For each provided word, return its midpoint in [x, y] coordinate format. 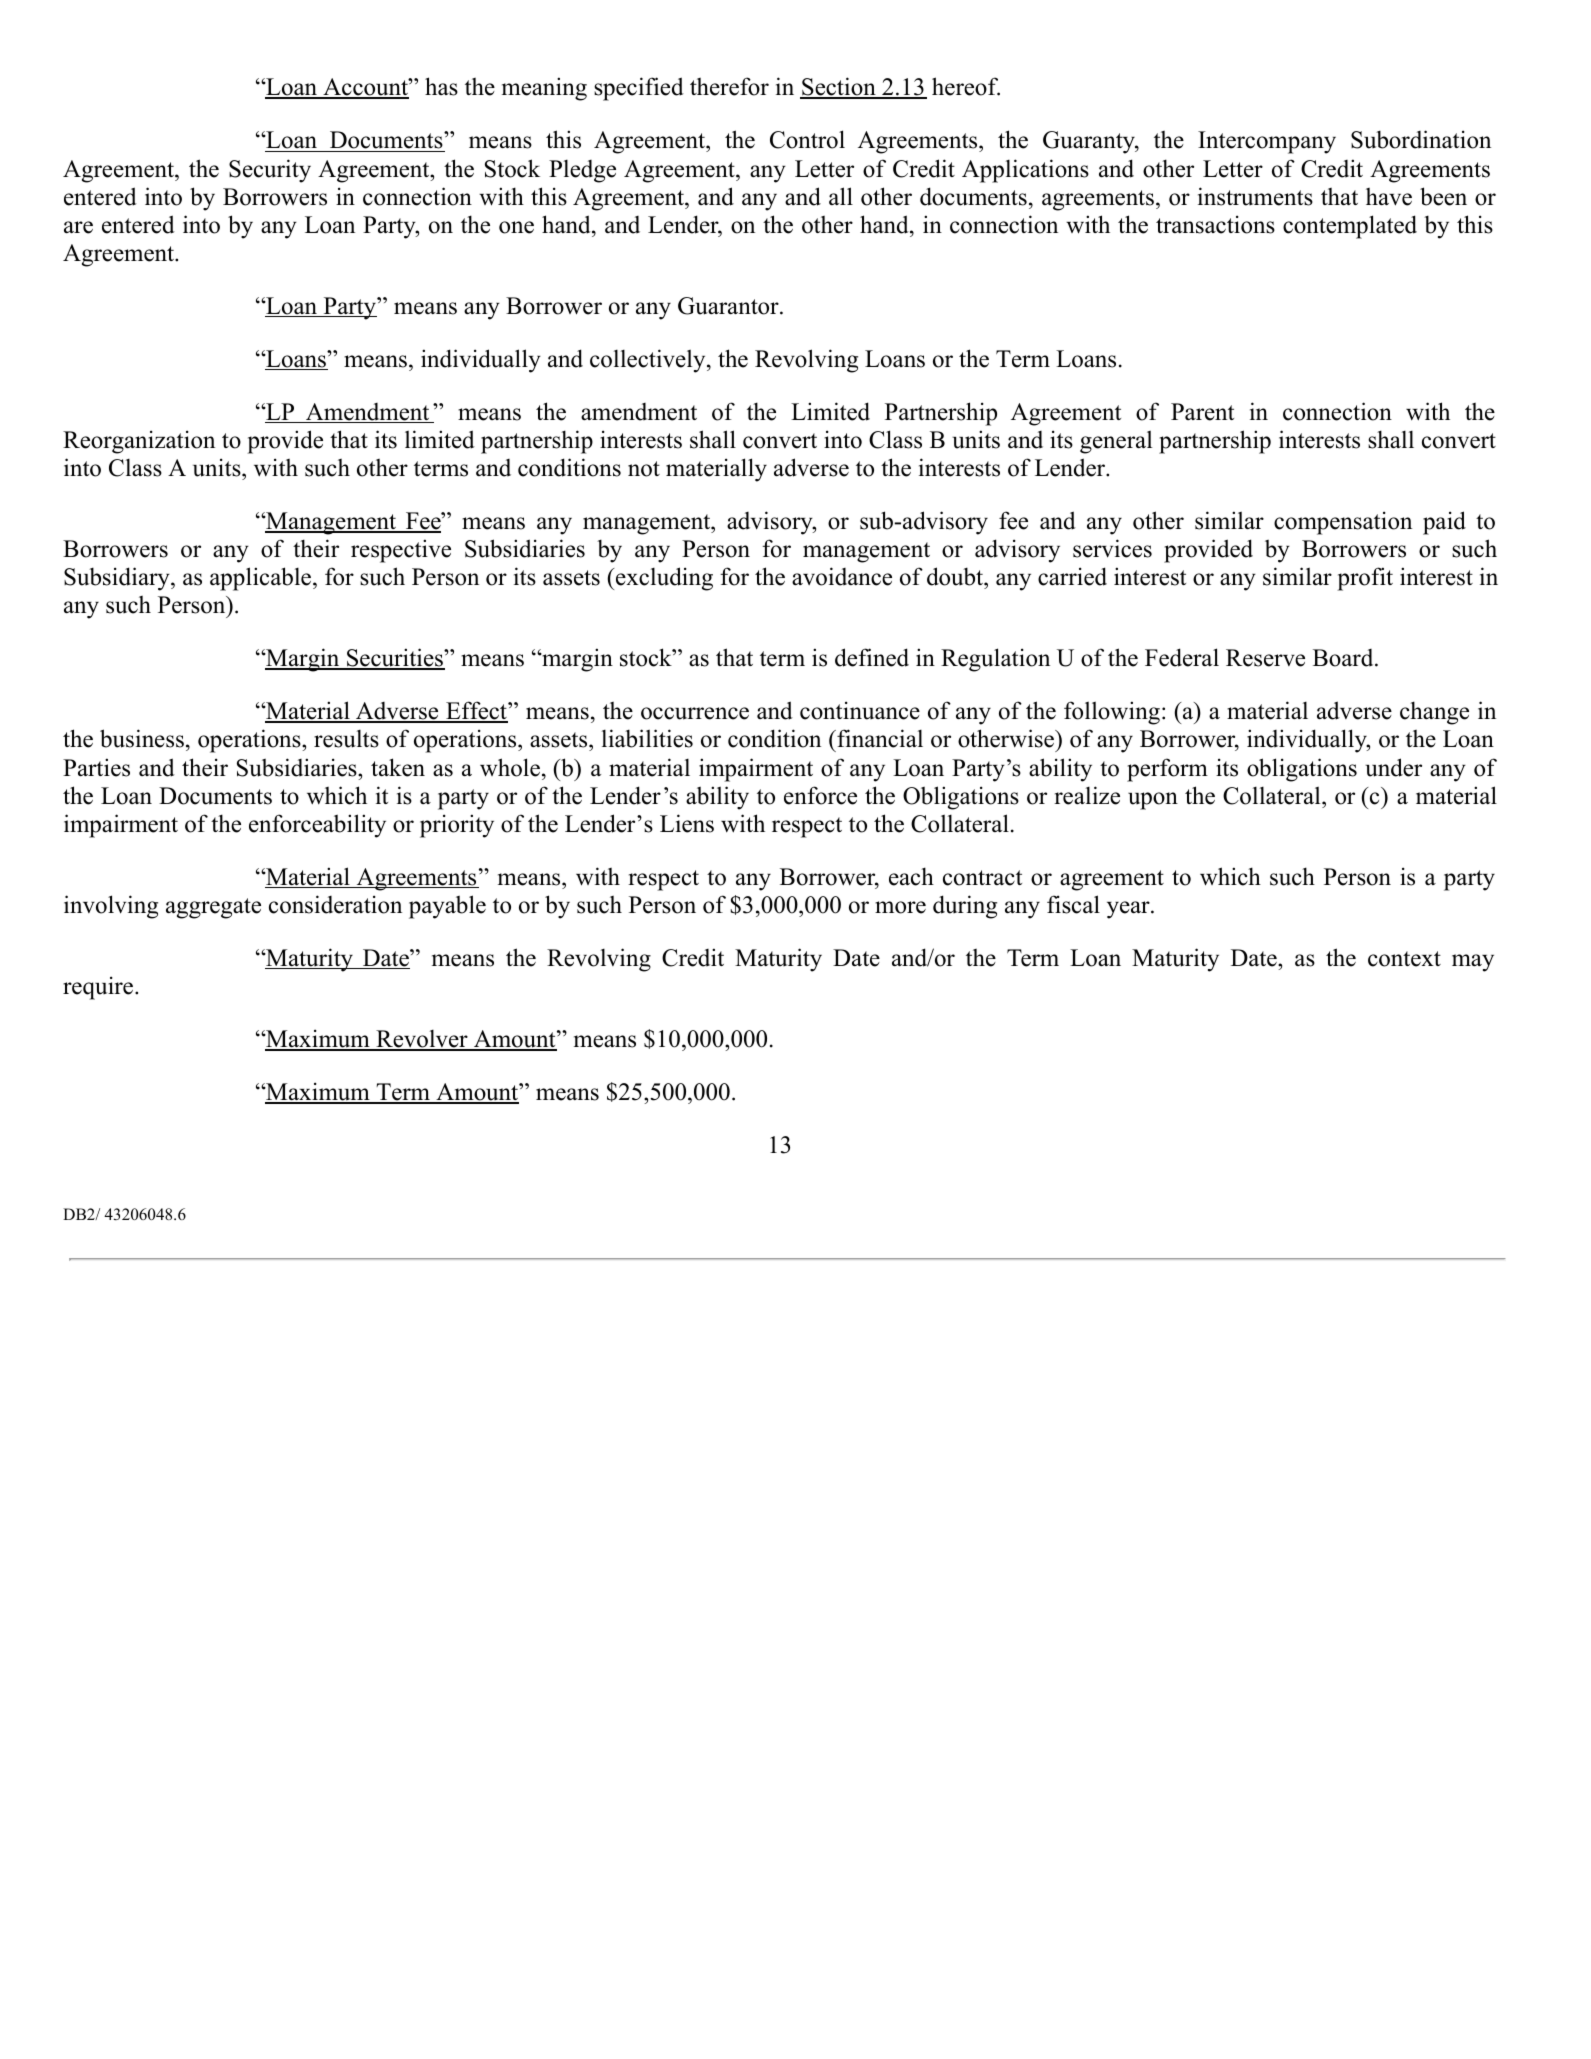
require [99, 988]
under [1393, 767]
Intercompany [1267, 142]
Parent [1202, 412]
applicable [262, 579]
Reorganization [139, 442]
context [1404, 959]
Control [807, 139]
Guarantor [729, 306]
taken [398, 767]
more [900, 907]
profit [1365, 579]
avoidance [842, 576]
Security [270, 171]
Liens [687, 823]
